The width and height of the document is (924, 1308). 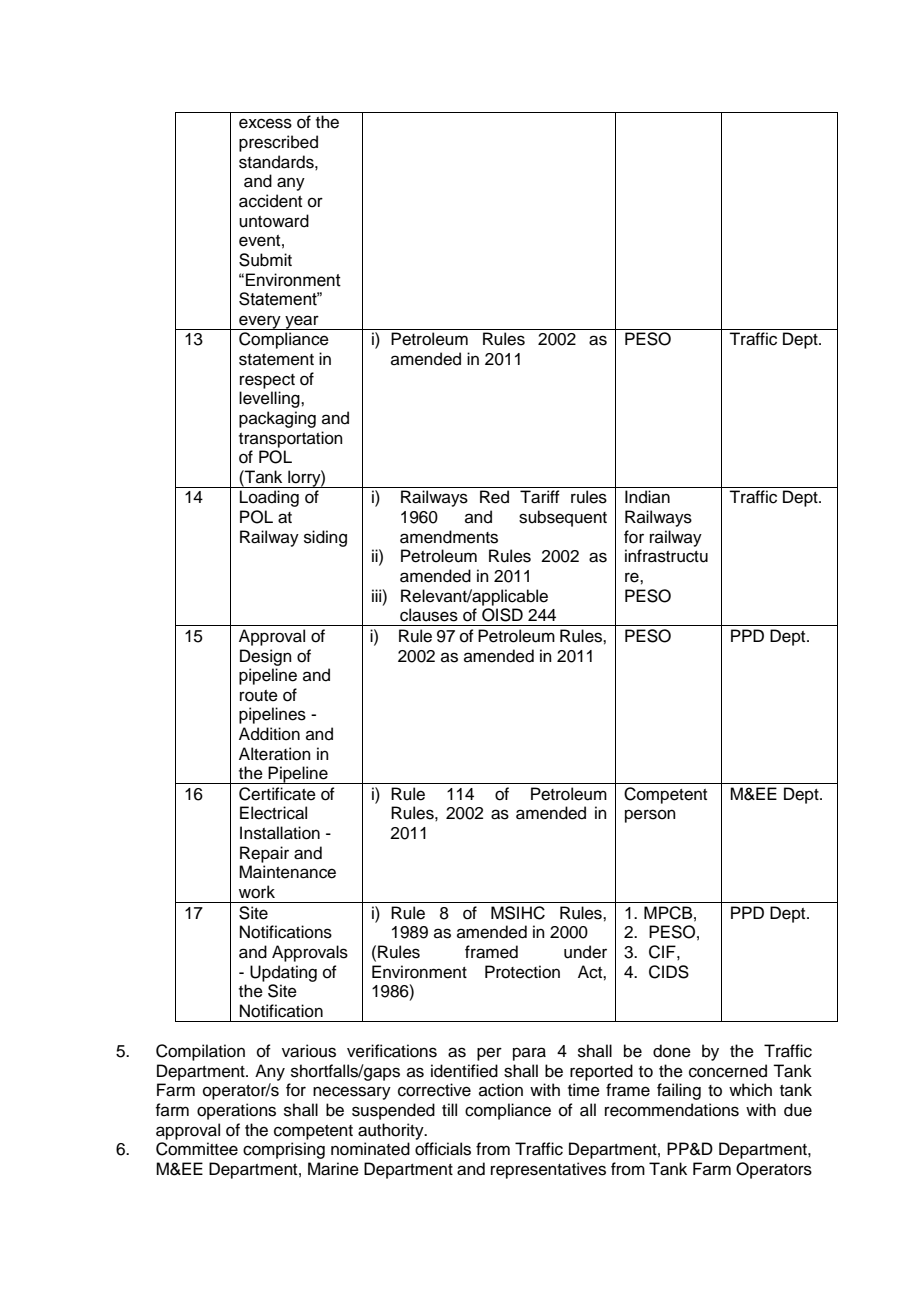 What do you see at coordinates (494, 497) in the document?
I see `Red` at bounding box center [494, 497].
